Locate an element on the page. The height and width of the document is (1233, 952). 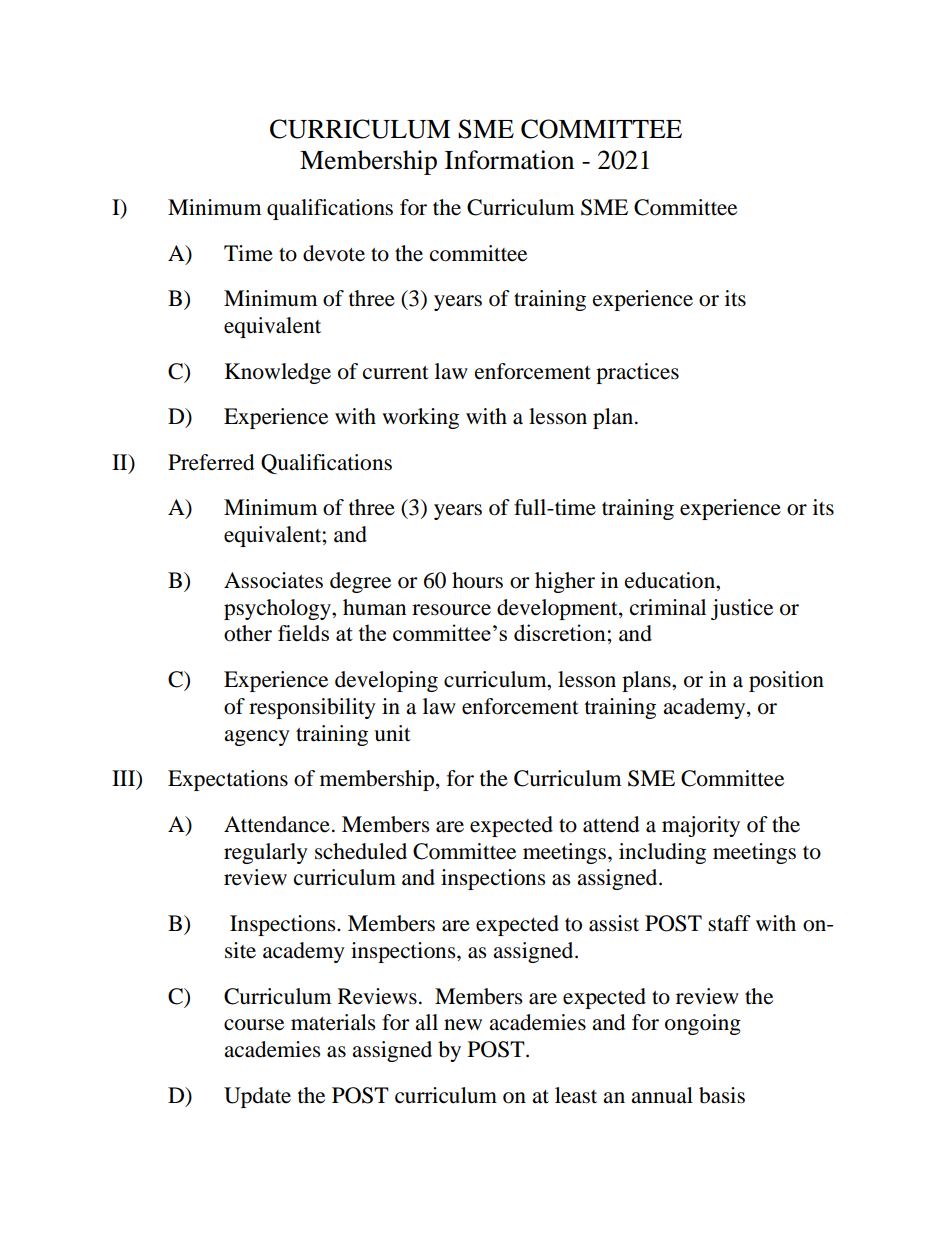
majority is located at coordinates (701, 826).
